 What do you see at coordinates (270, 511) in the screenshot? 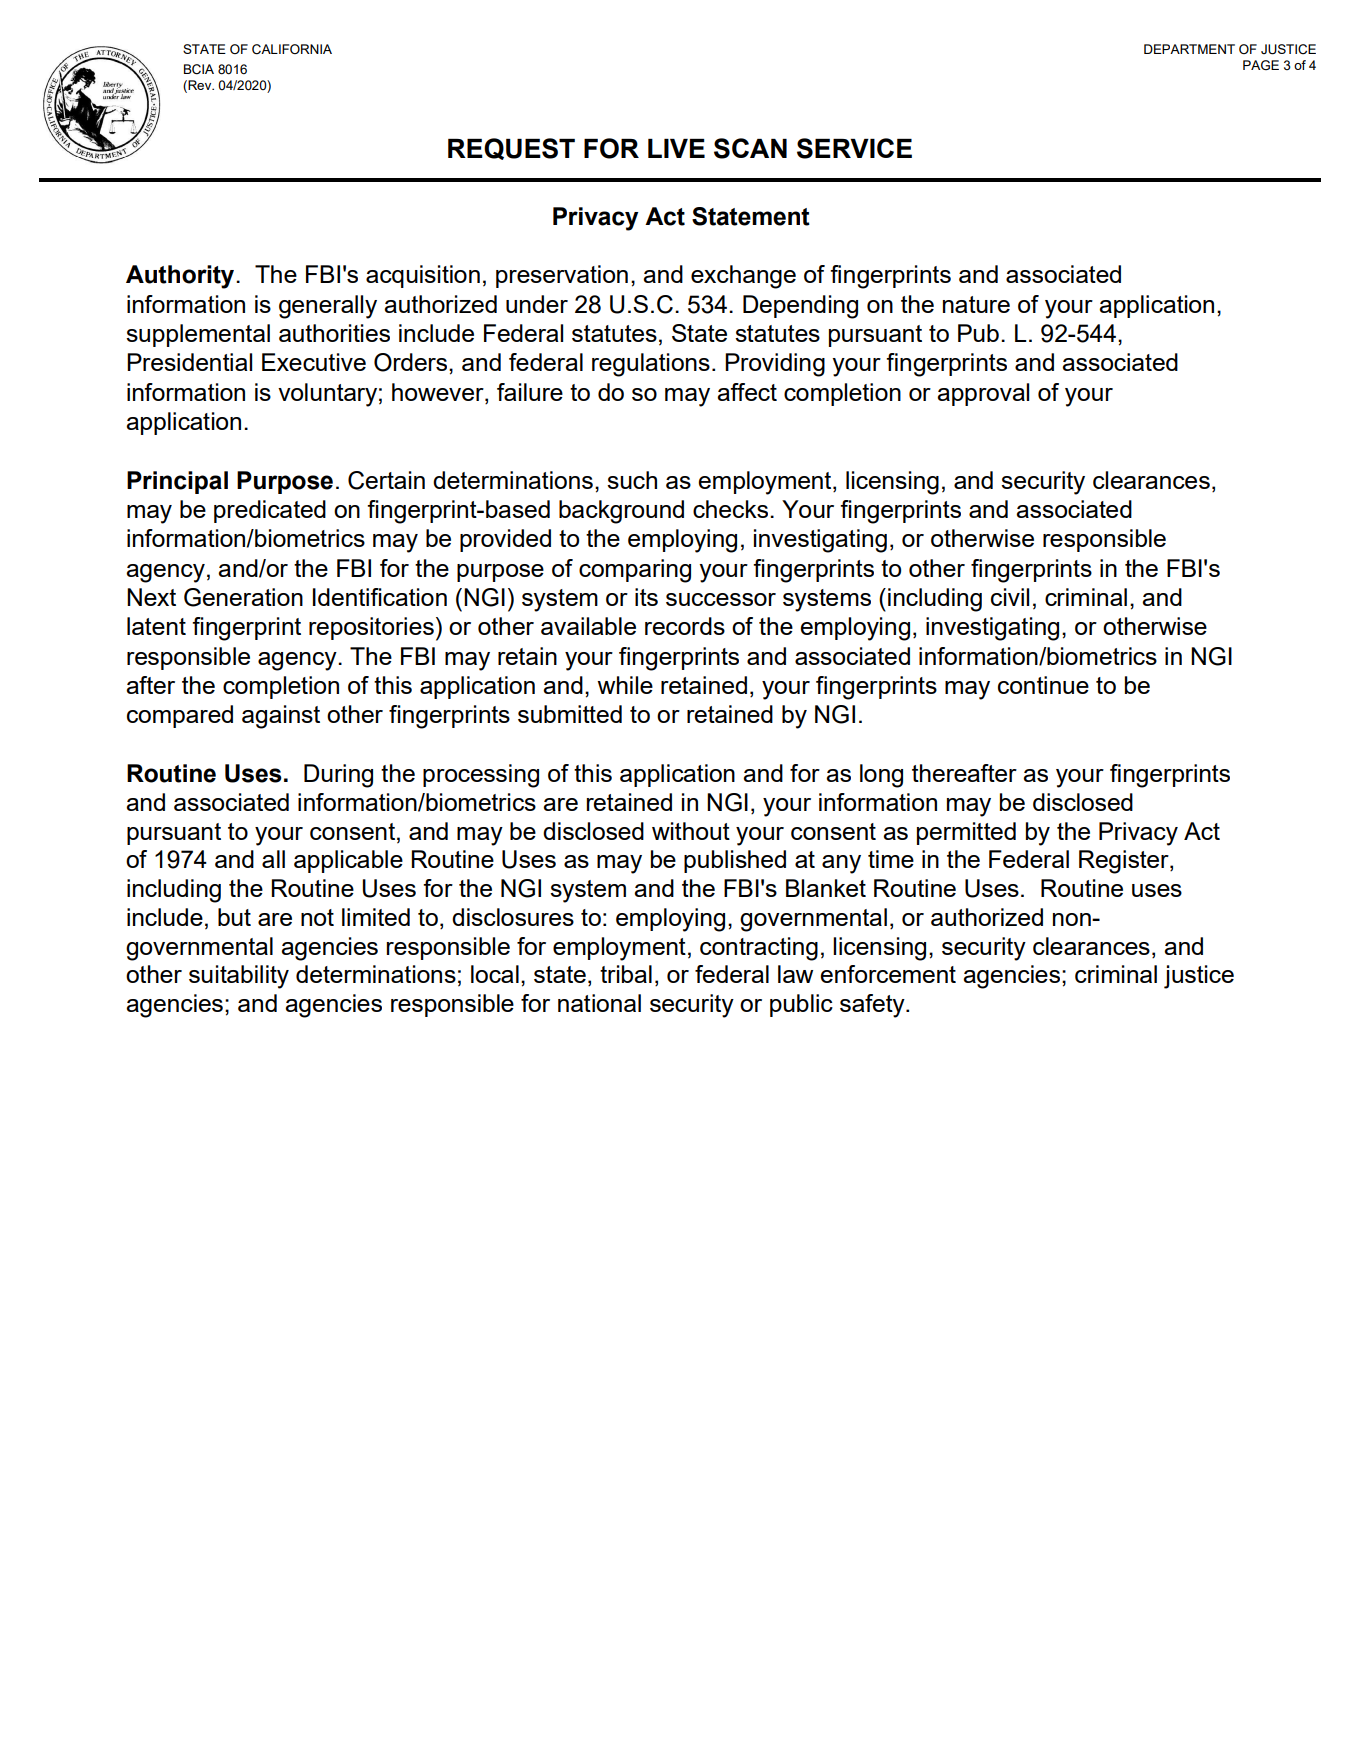
I see `predicated` at bounding box center [270, 511].
